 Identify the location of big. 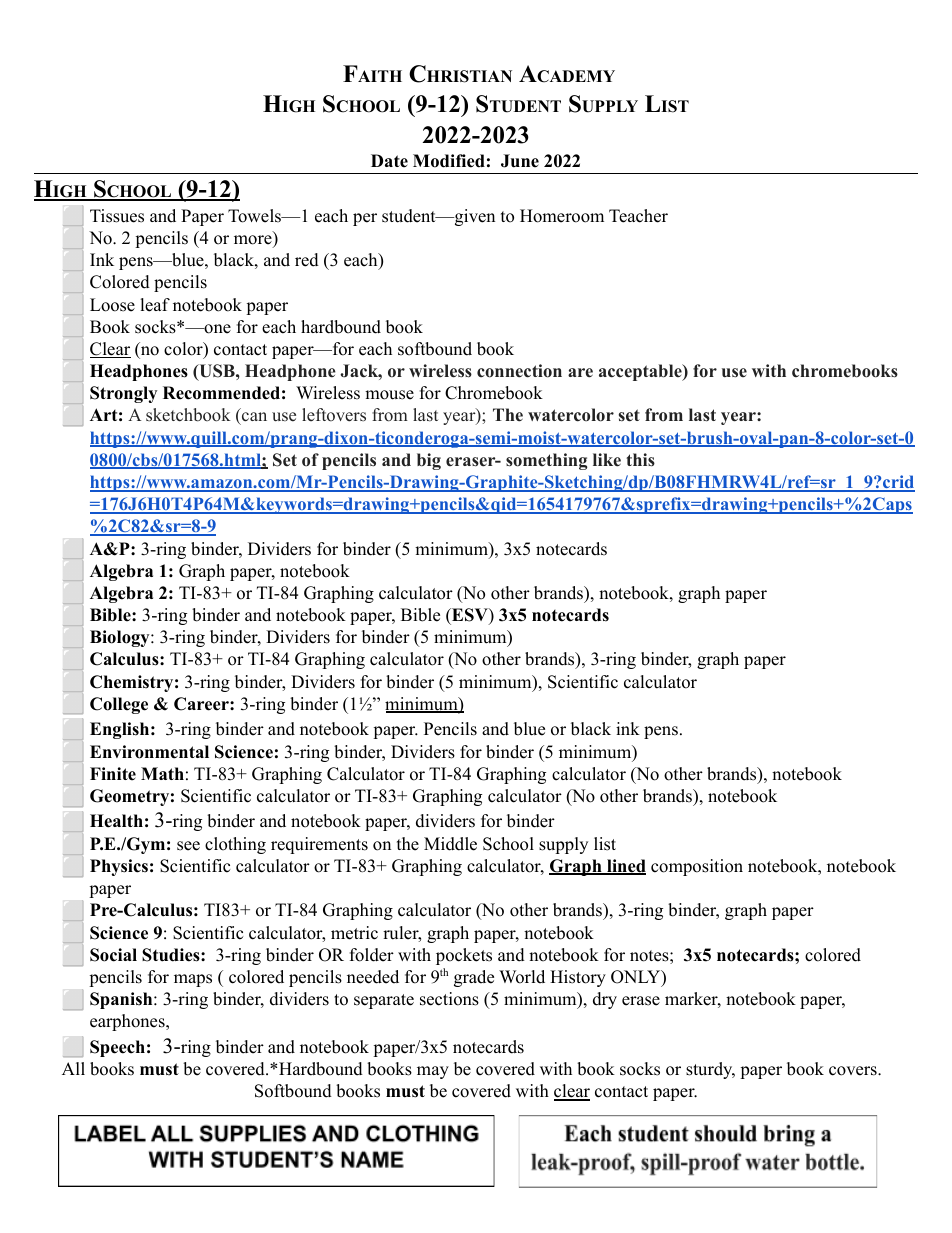
(429, 461).
